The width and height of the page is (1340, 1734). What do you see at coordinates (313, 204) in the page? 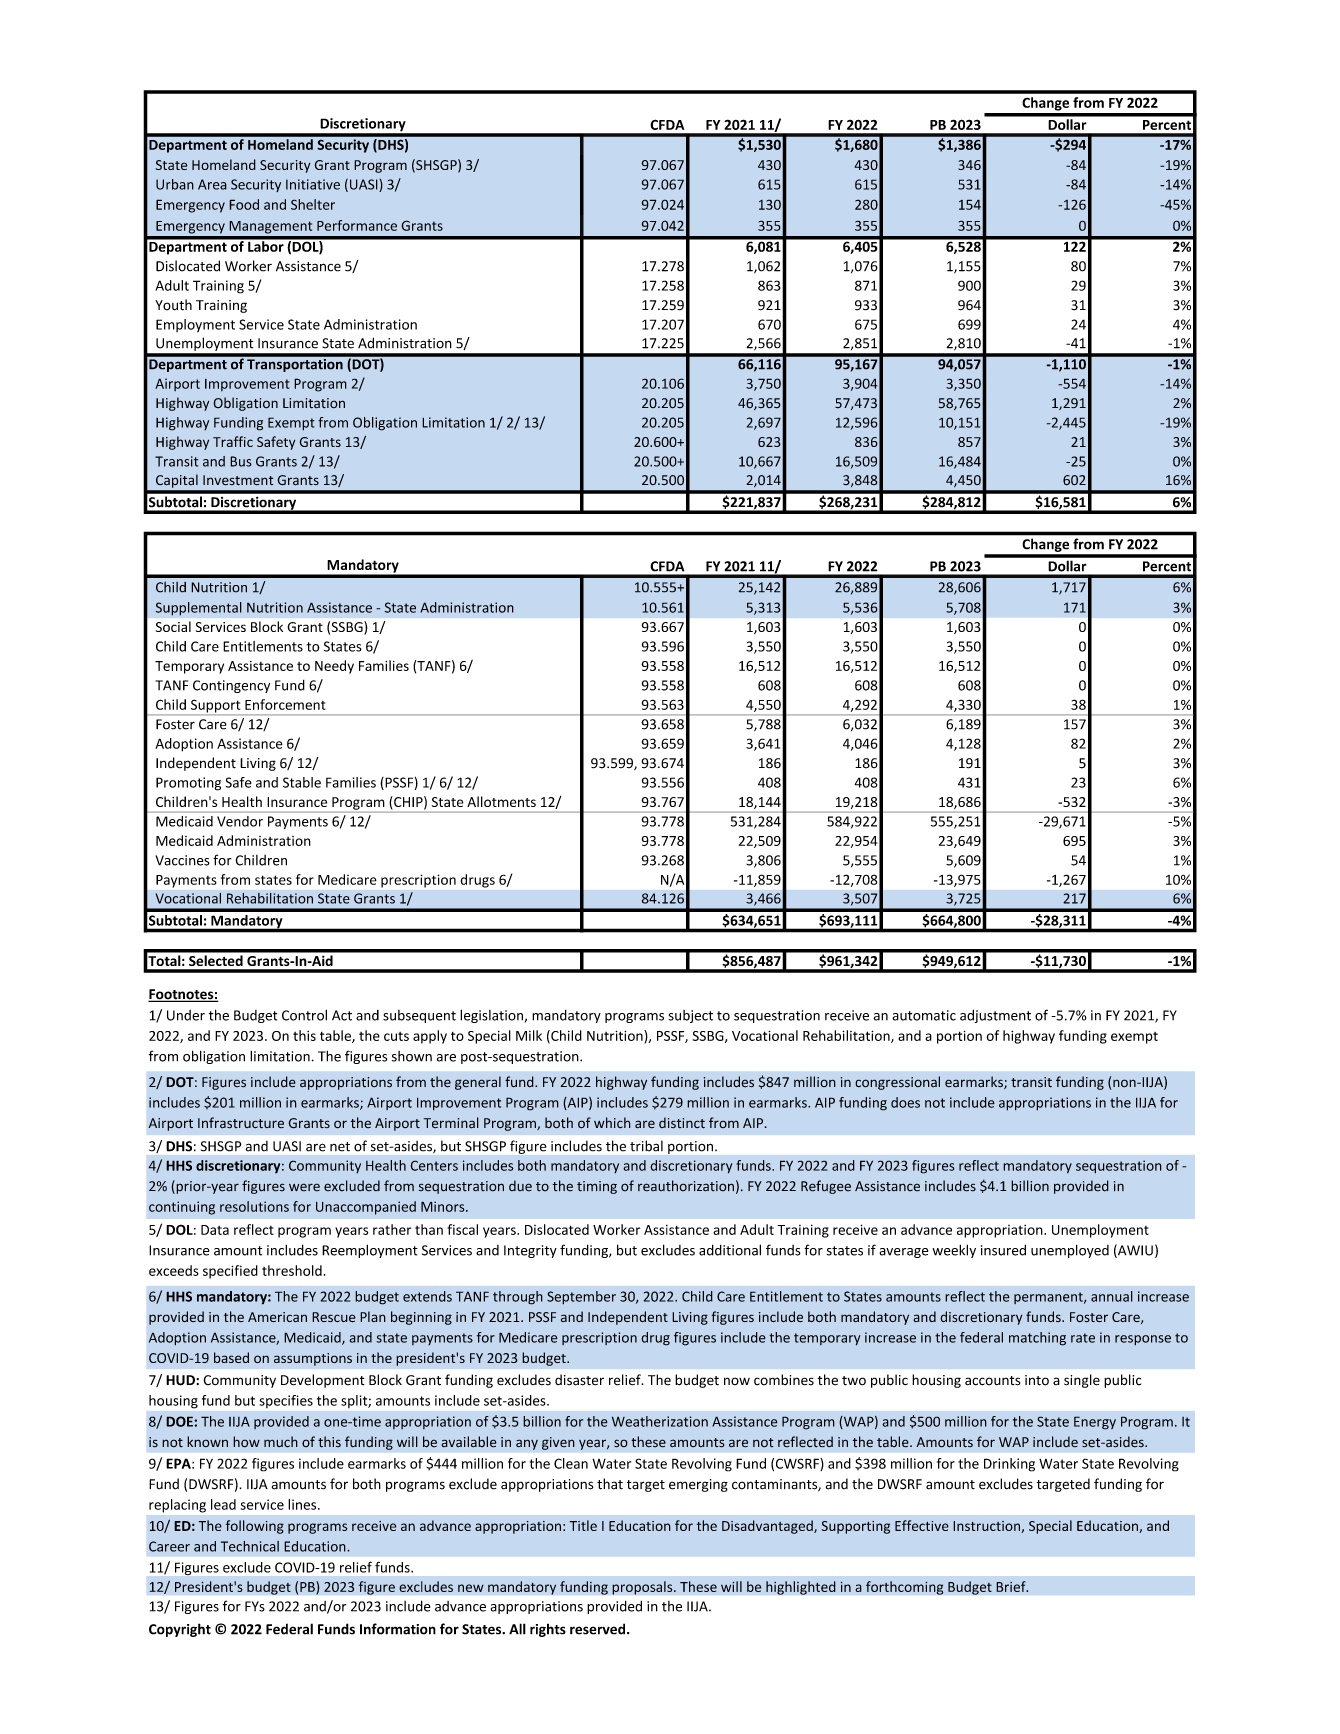
I see `Shelter` at bounding box center [313, 204].
